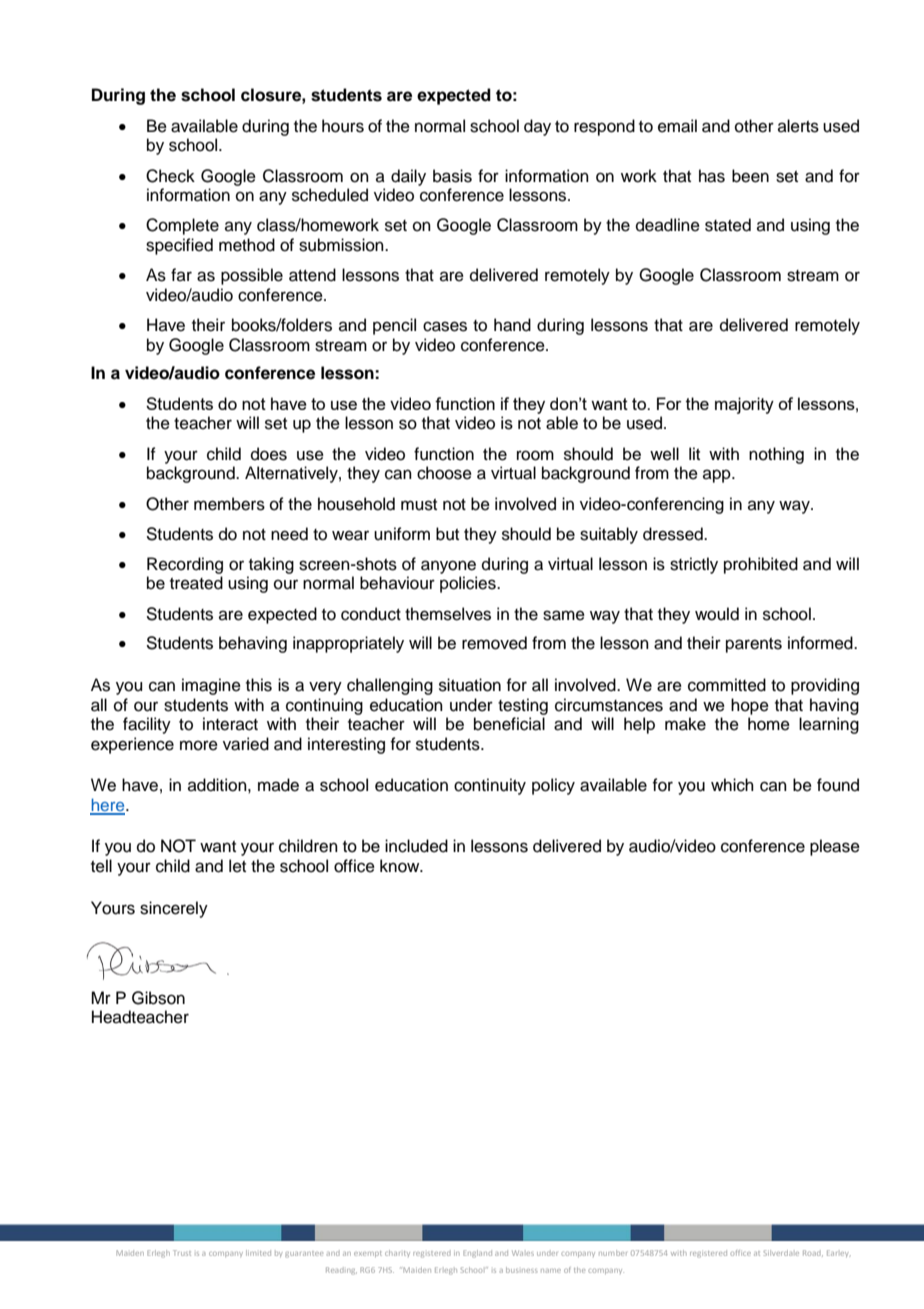 The image size is (924, 1309). I want to click on majority, so click(744, 405).
